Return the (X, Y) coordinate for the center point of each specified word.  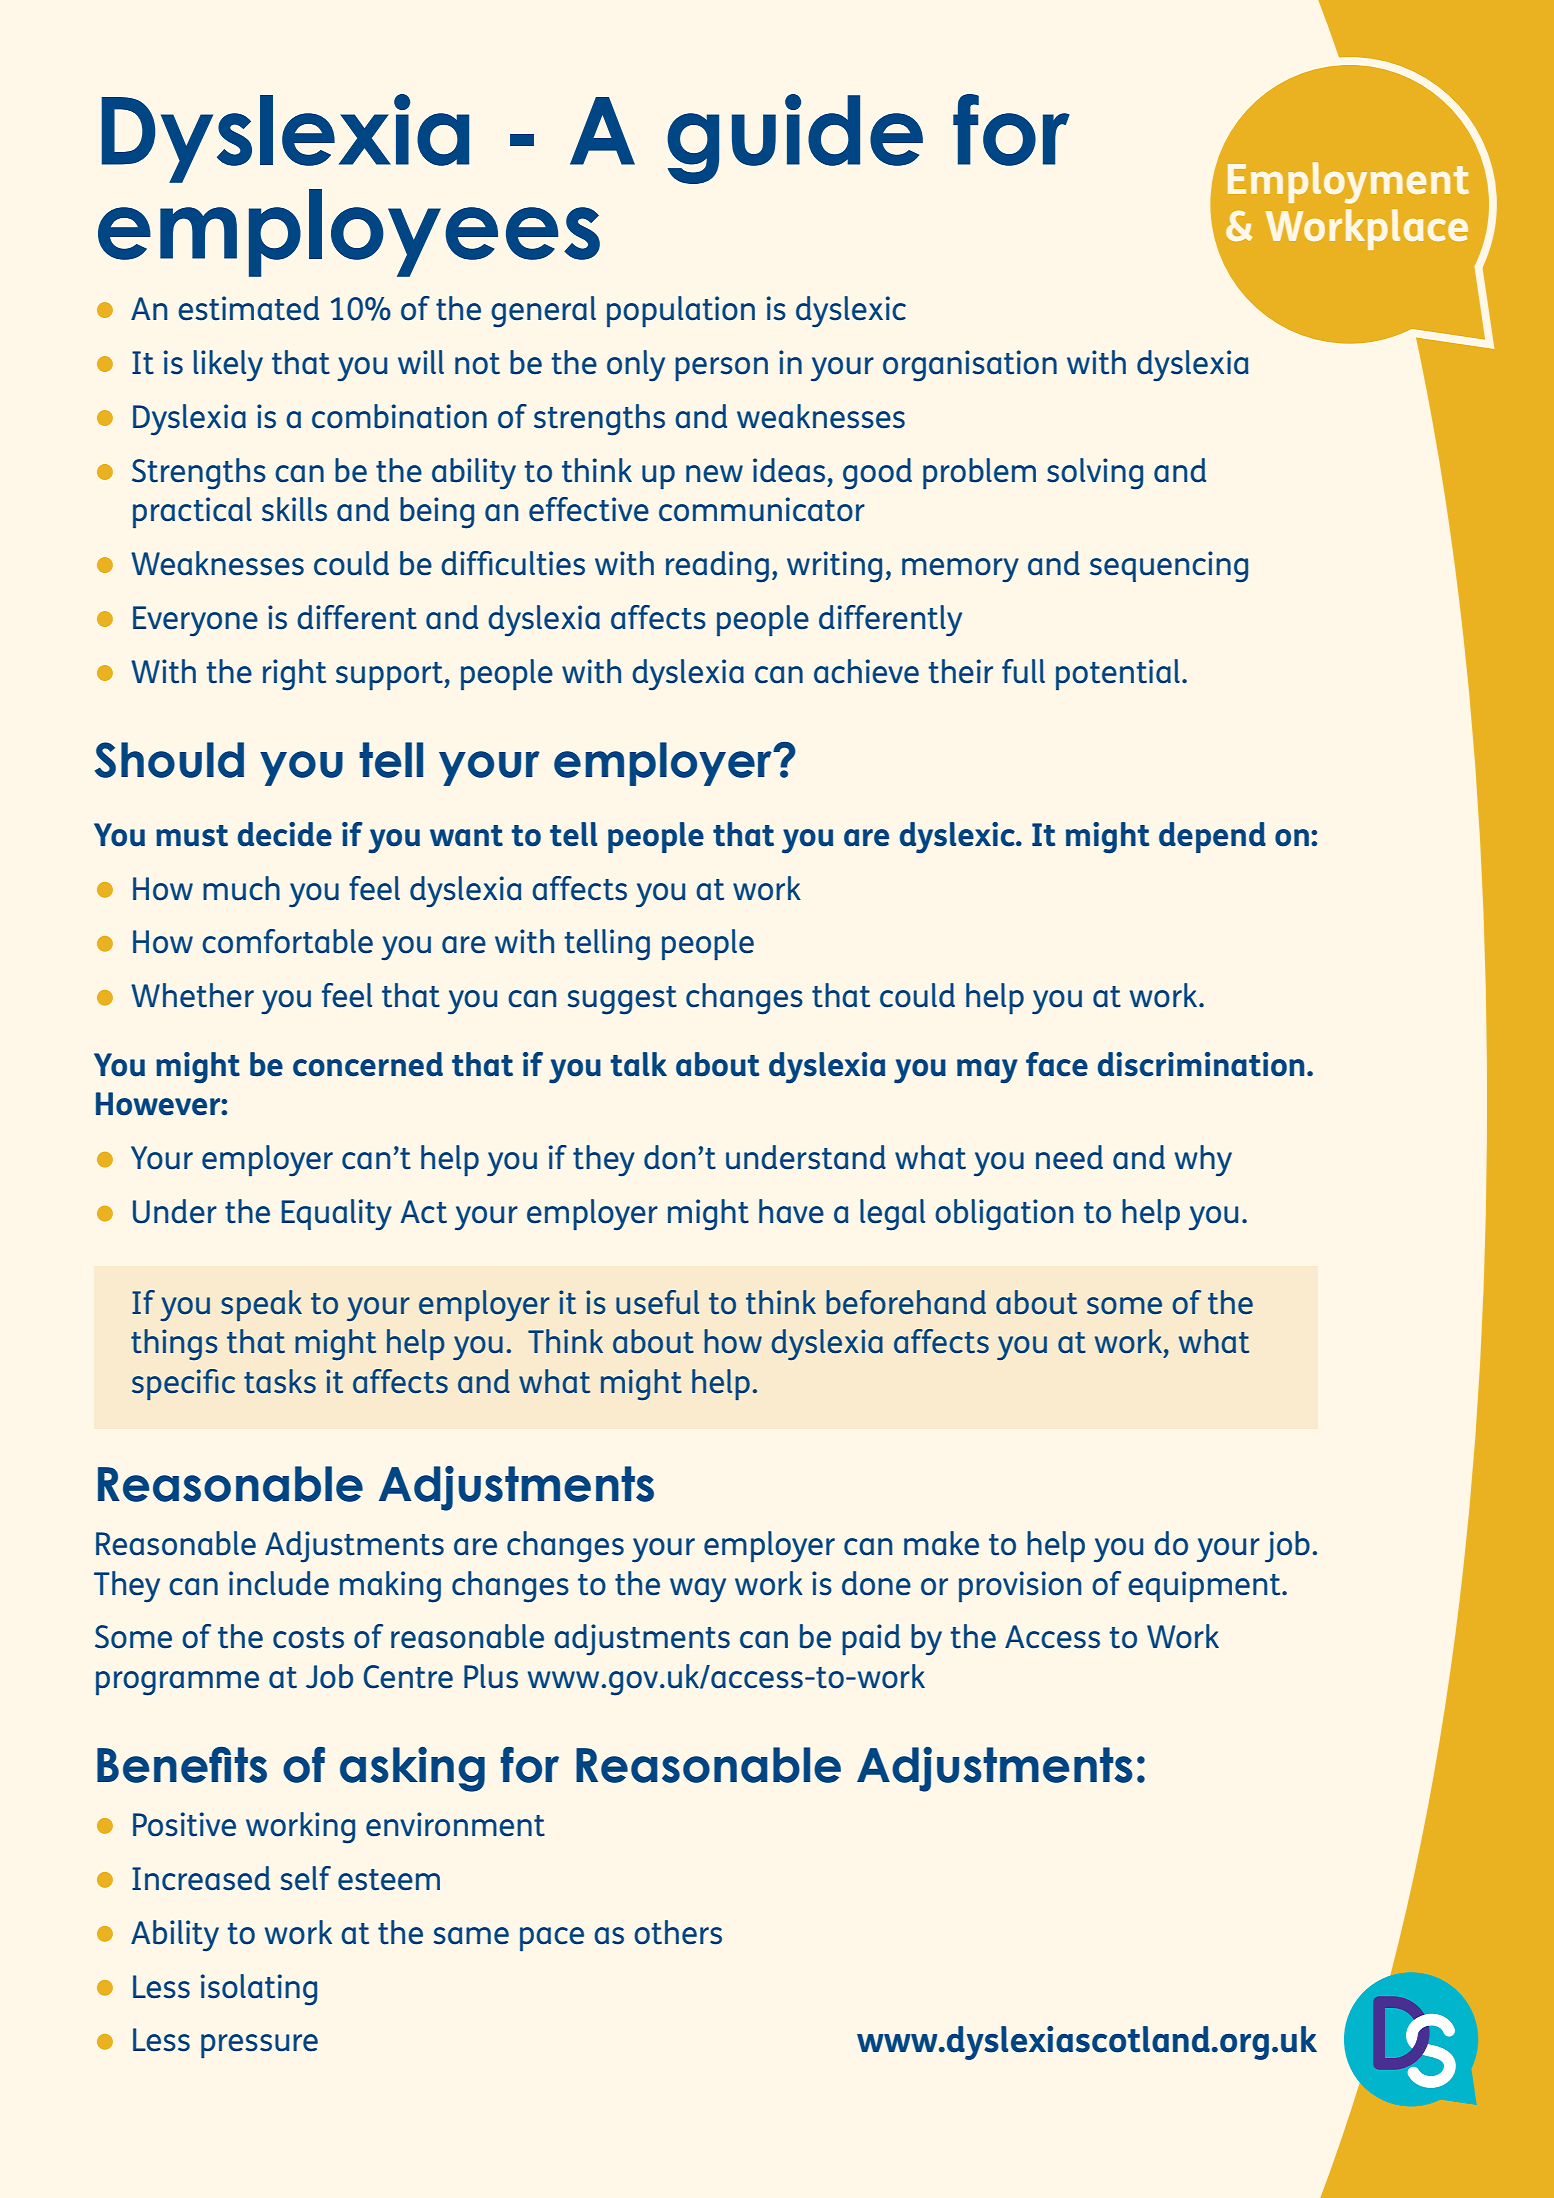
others (678, 1932)
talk (638, 1064)
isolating (259, 1990)
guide (795, 139)
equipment (1205, 1587)
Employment (1348, 183)
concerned (368, 1064)
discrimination (1201, 1064)
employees (349, 233)
